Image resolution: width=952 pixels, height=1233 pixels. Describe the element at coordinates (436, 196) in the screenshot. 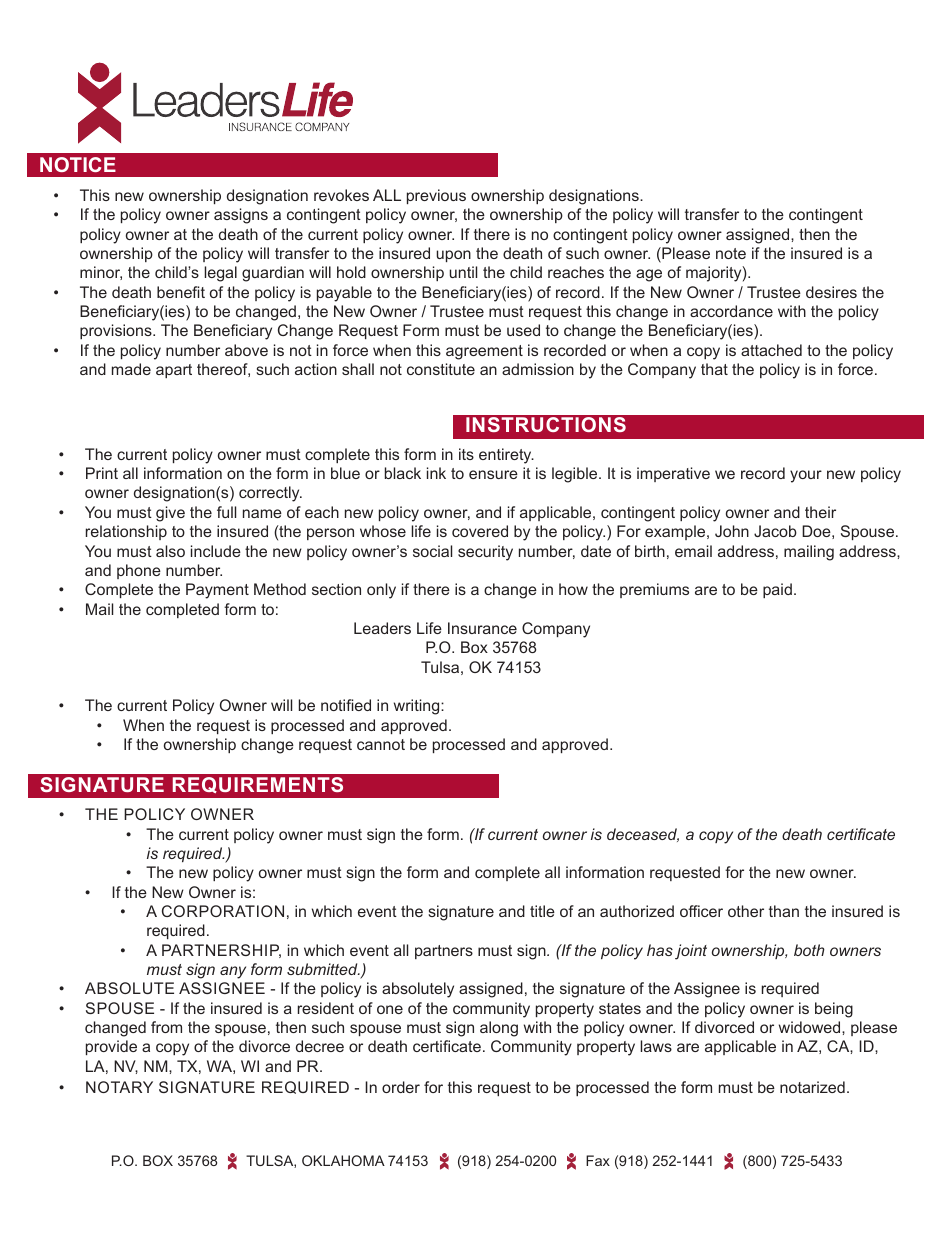

I see `previous` at that location.
